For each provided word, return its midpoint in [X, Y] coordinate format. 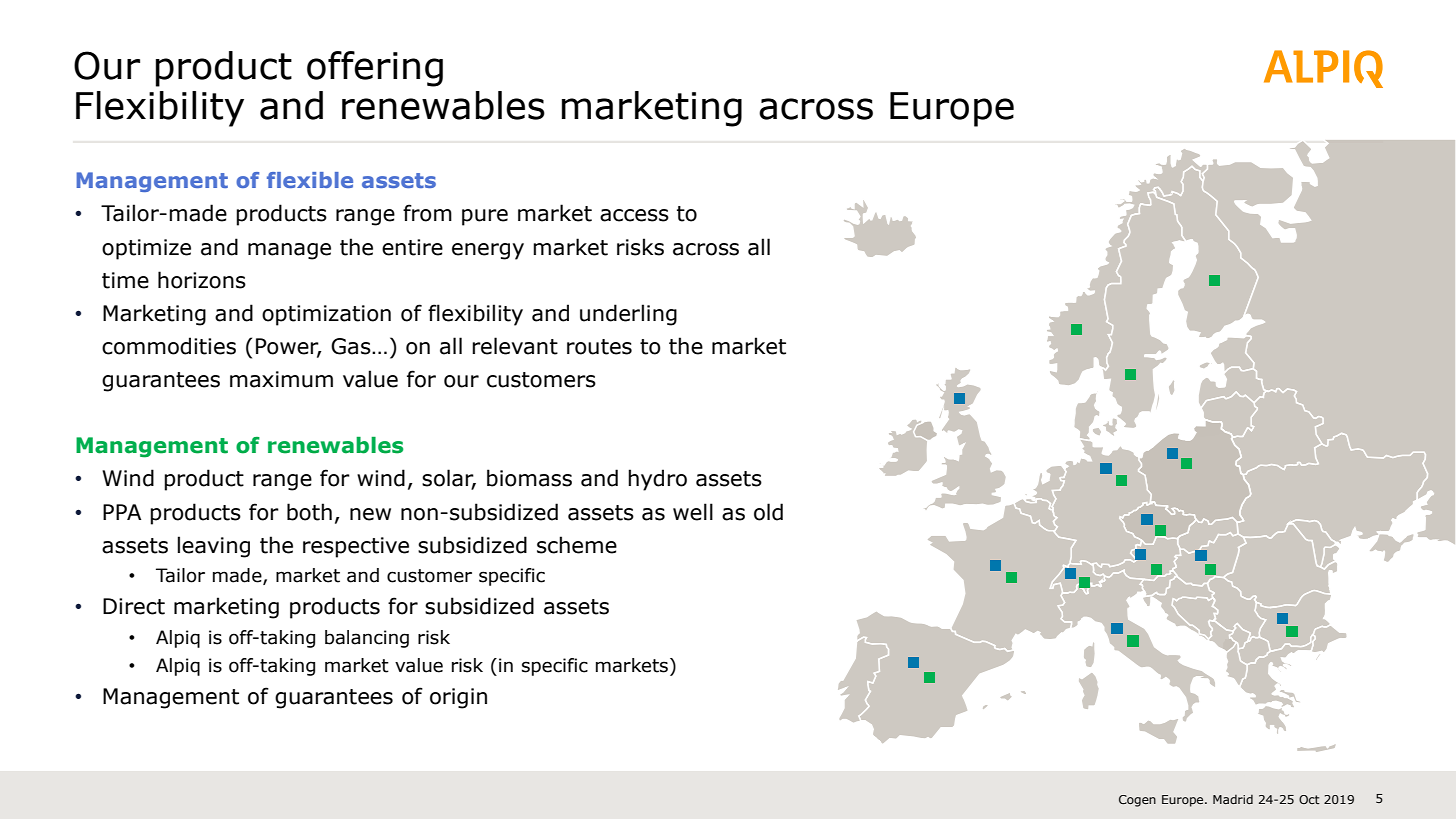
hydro [657, 480]
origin [458, 698]
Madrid [1233, 799]
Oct [1309, 799]
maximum [281, 379]
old [768, 512]
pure [485, 217]
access [634, 215]
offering [375, 69]
